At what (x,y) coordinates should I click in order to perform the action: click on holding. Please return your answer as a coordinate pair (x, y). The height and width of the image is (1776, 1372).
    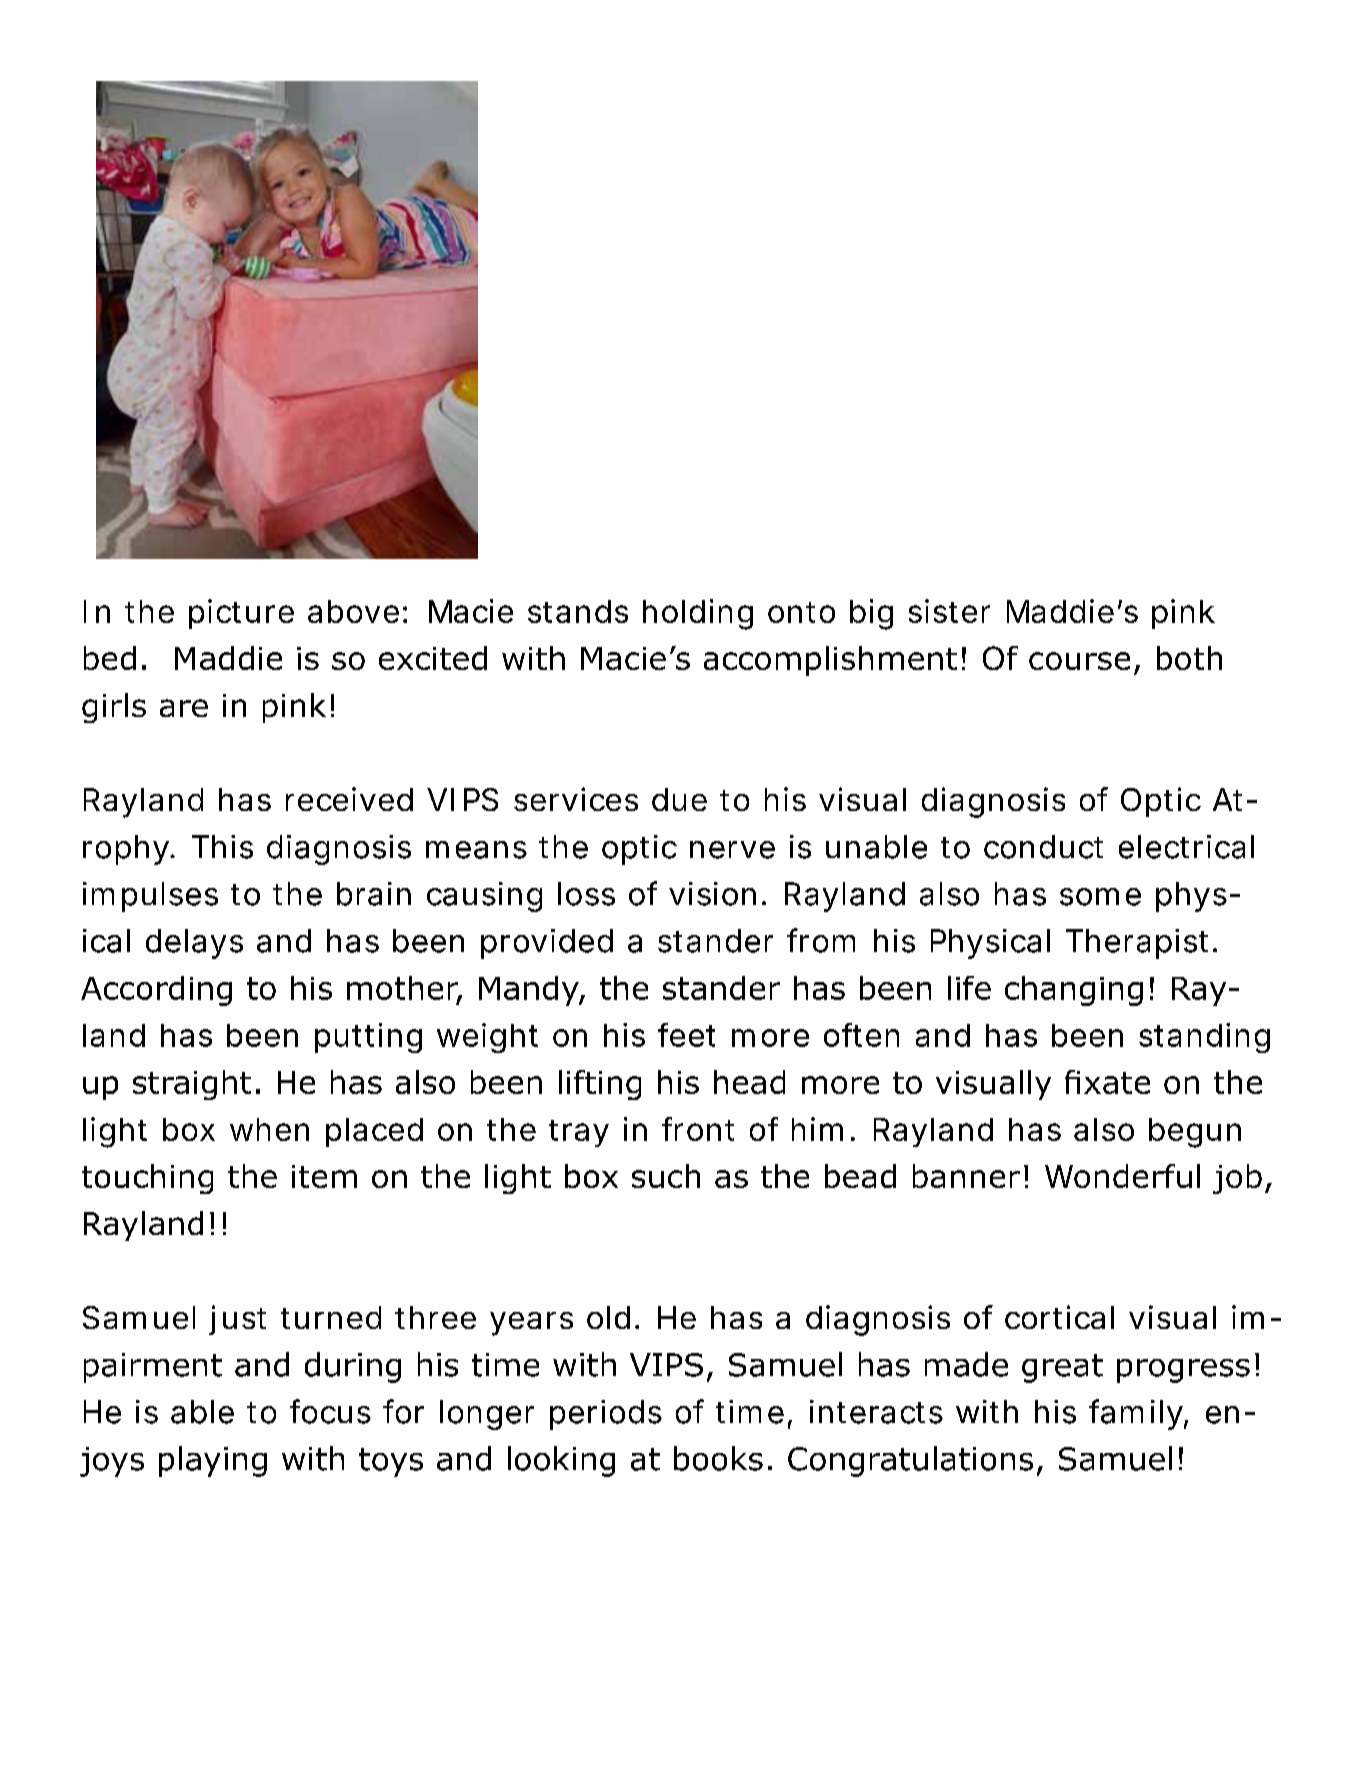
    Looking at the image, I should click on (698, 614).
